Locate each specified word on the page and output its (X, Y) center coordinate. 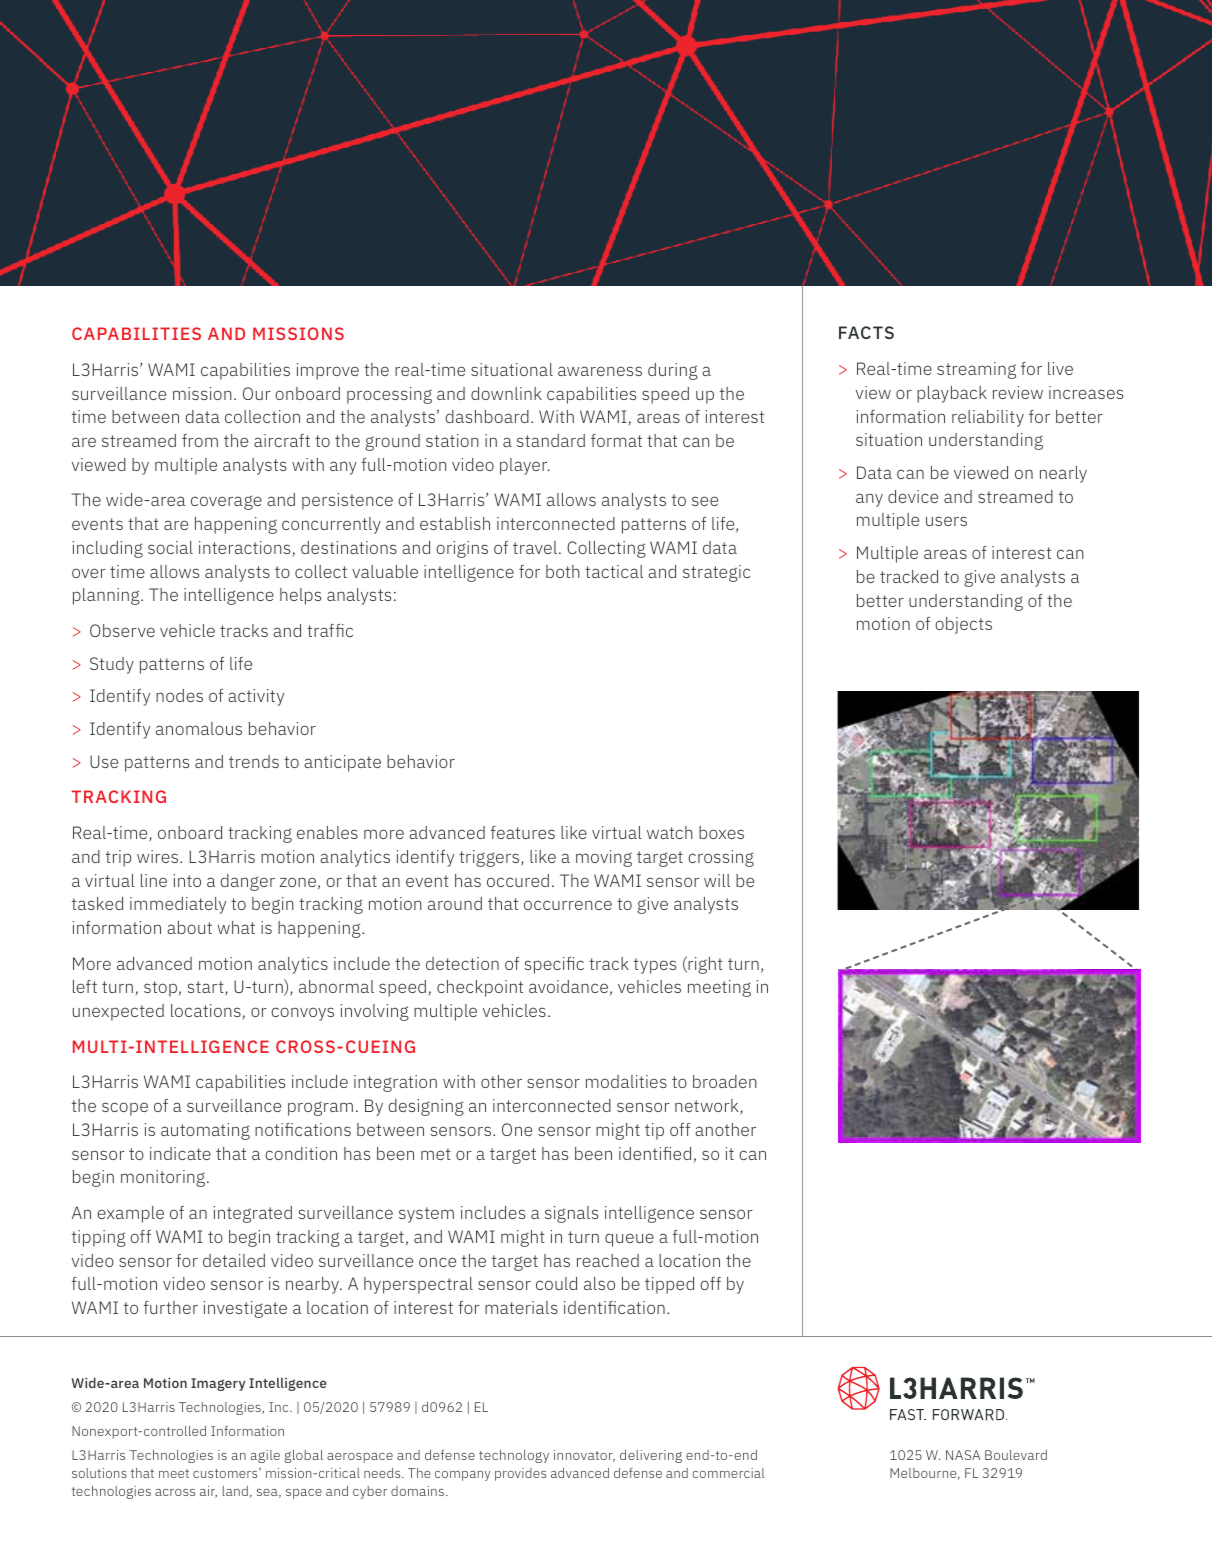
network (708, 1107)
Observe (122, 630)
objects (963, 625)
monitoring (164, 1178)
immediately (178, 905)
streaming (976, 370)
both (563, 571)
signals (571, 1214)
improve (328, 371)
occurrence (568, 905)
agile (265, 1456)
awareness (600, 371)
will (717, 880)
